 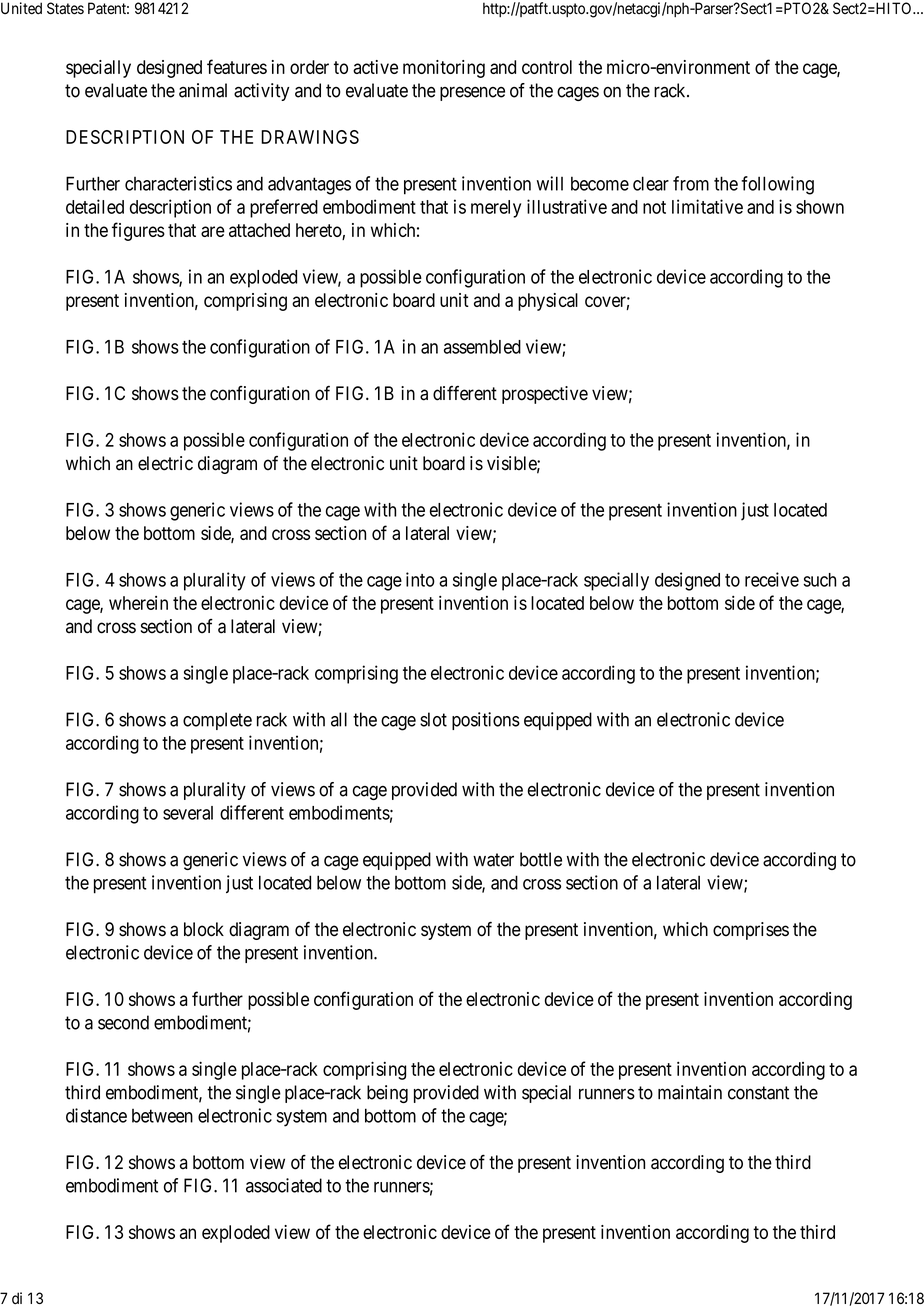 What do you see at coordinates (204, 929) in the image?
I see `block` at bounding box center [204, 929].
